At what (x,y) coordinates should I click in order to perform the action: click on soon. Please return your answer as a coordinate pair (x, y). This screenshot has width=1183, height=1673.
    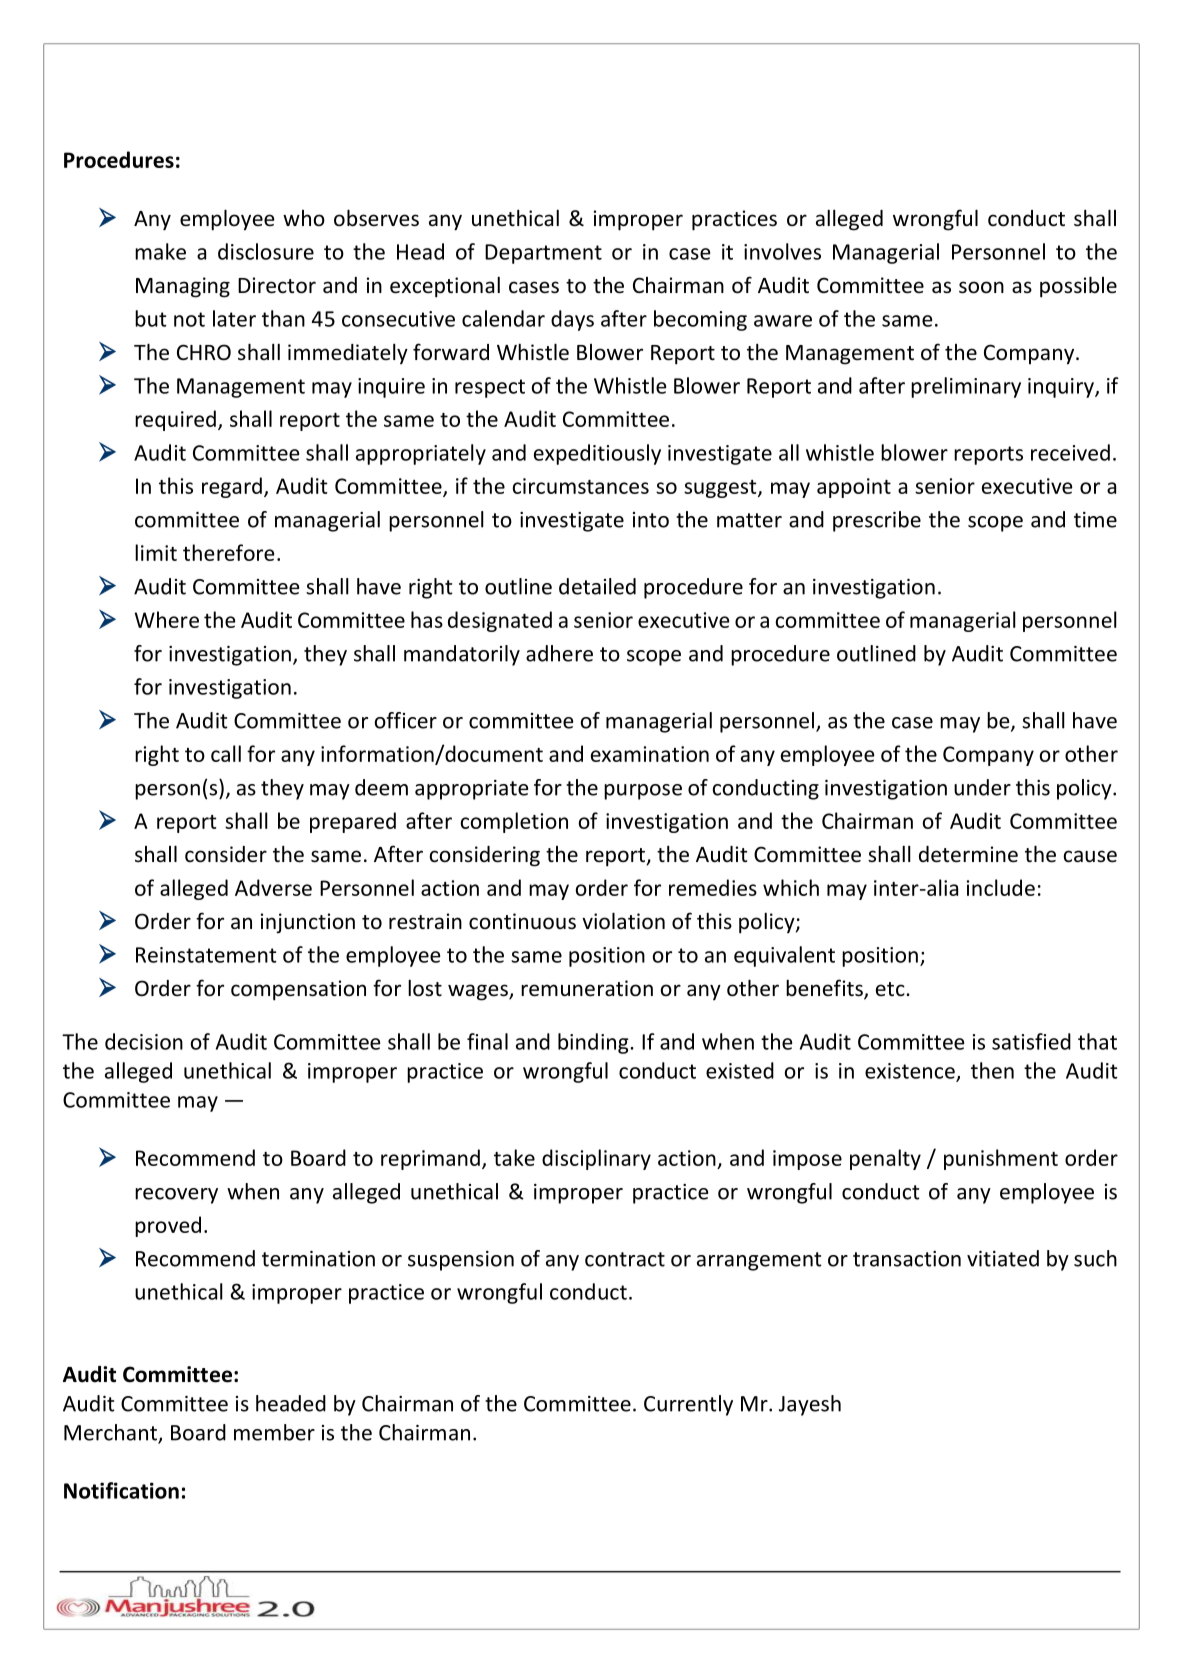
    Looking at the image, I should click on (981, 287).
